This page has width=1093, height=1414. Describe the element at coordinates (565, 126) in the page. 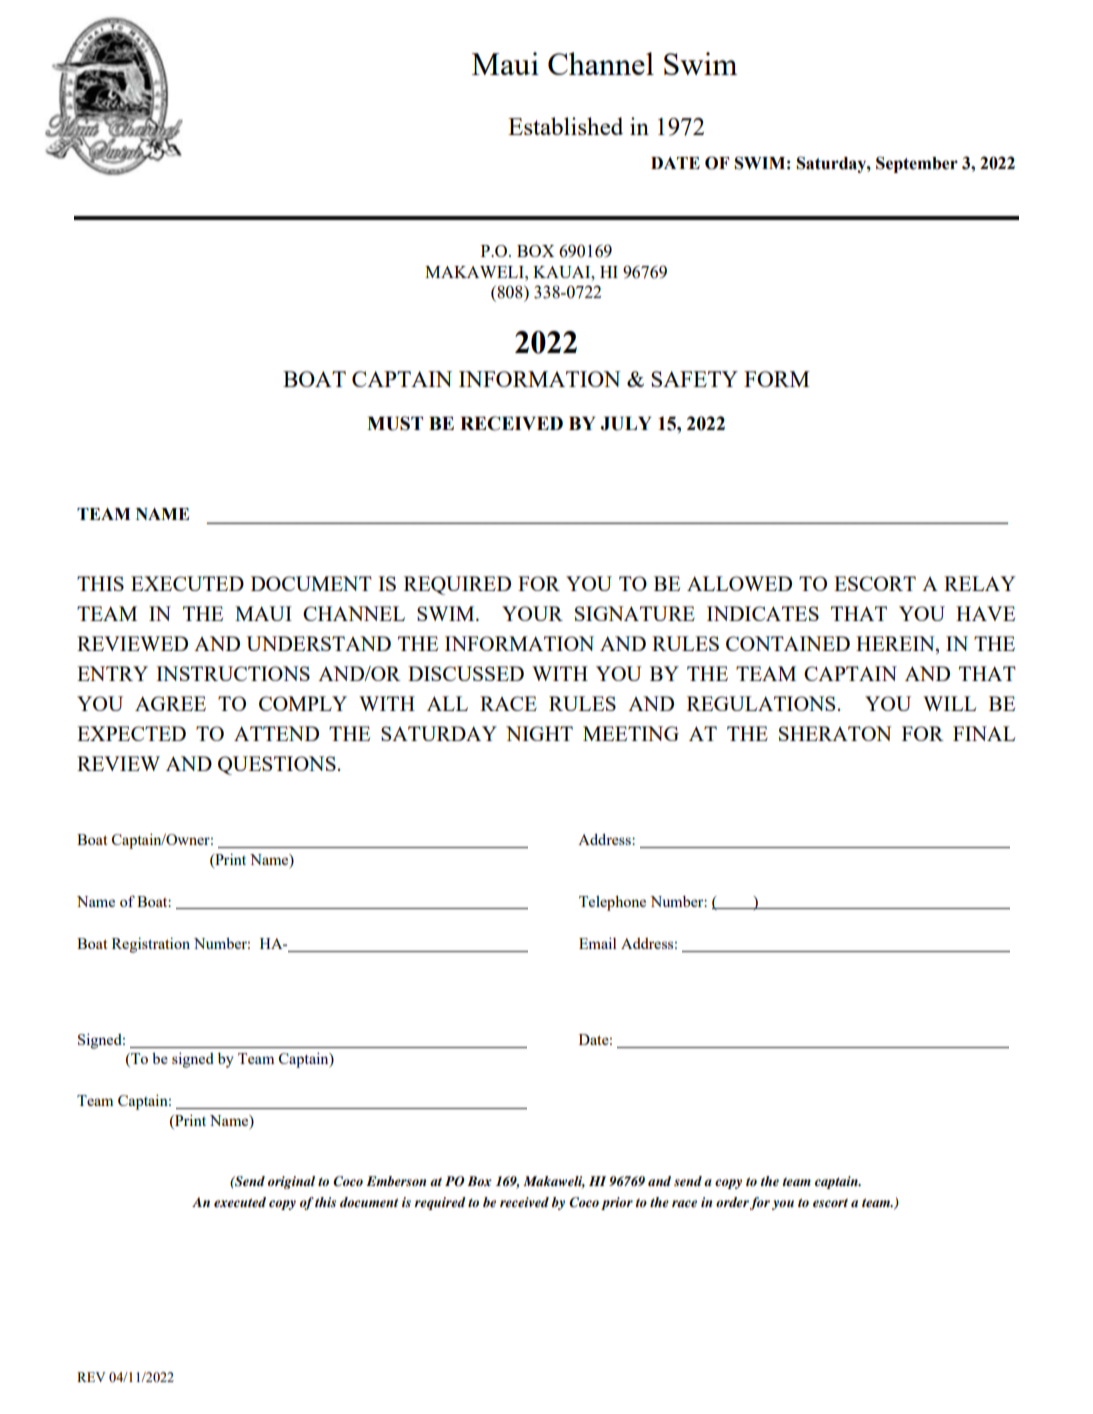

I see `Established` at that location.
